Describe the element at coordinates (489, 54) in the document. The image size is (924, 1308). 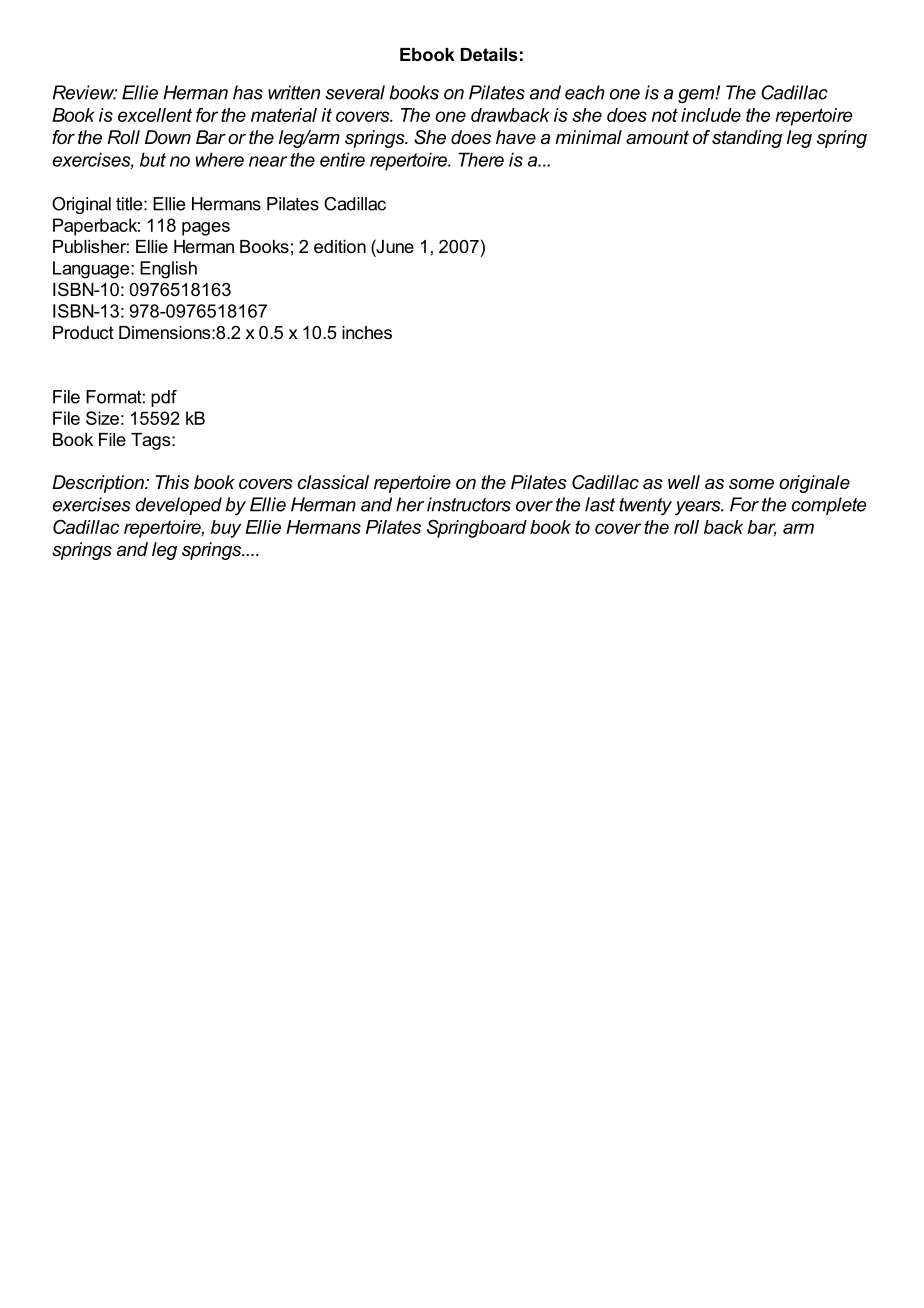
I see `Details` at that location.
